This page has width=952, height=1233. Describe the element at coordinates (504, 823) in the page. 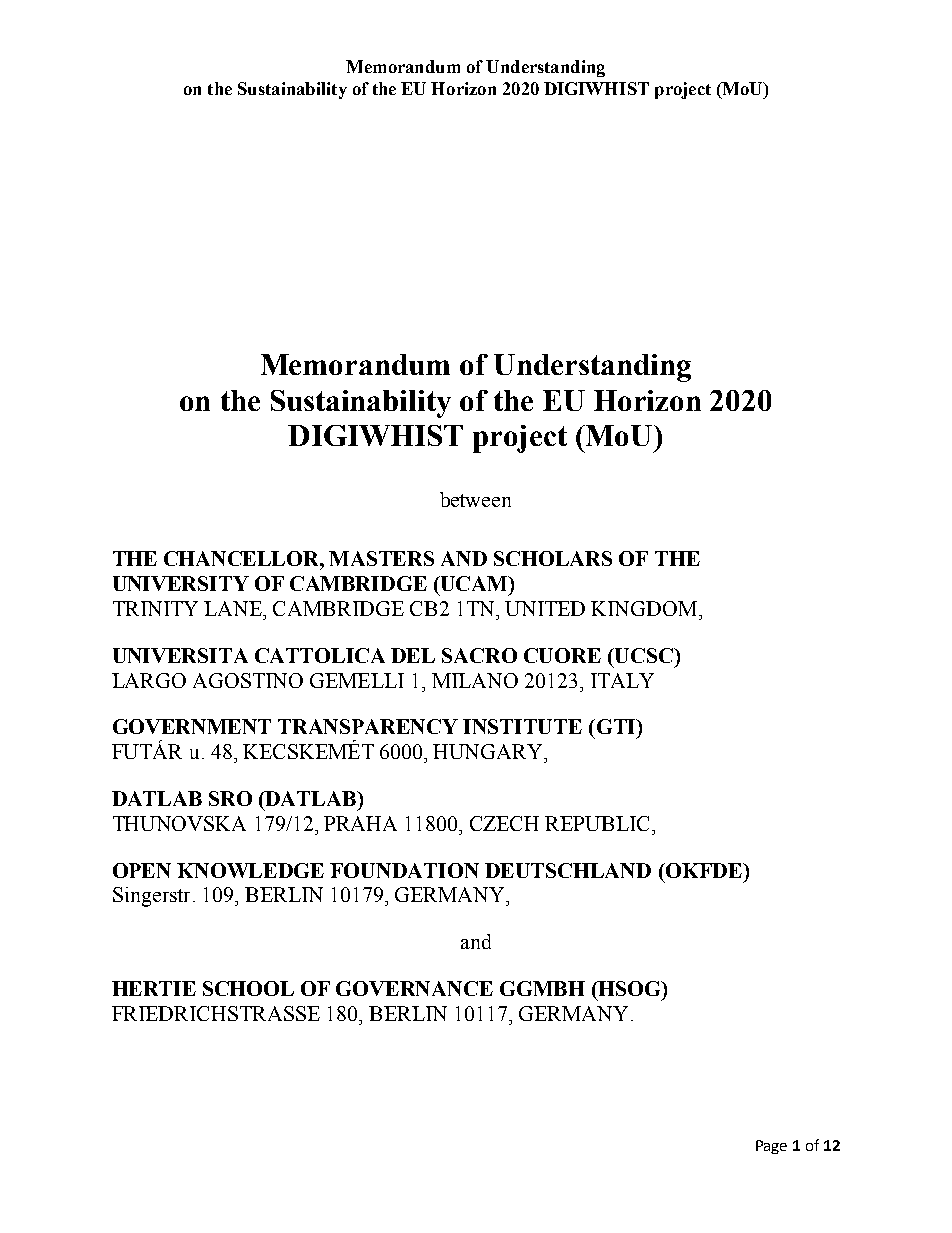

I see `CZECH` at that location.
